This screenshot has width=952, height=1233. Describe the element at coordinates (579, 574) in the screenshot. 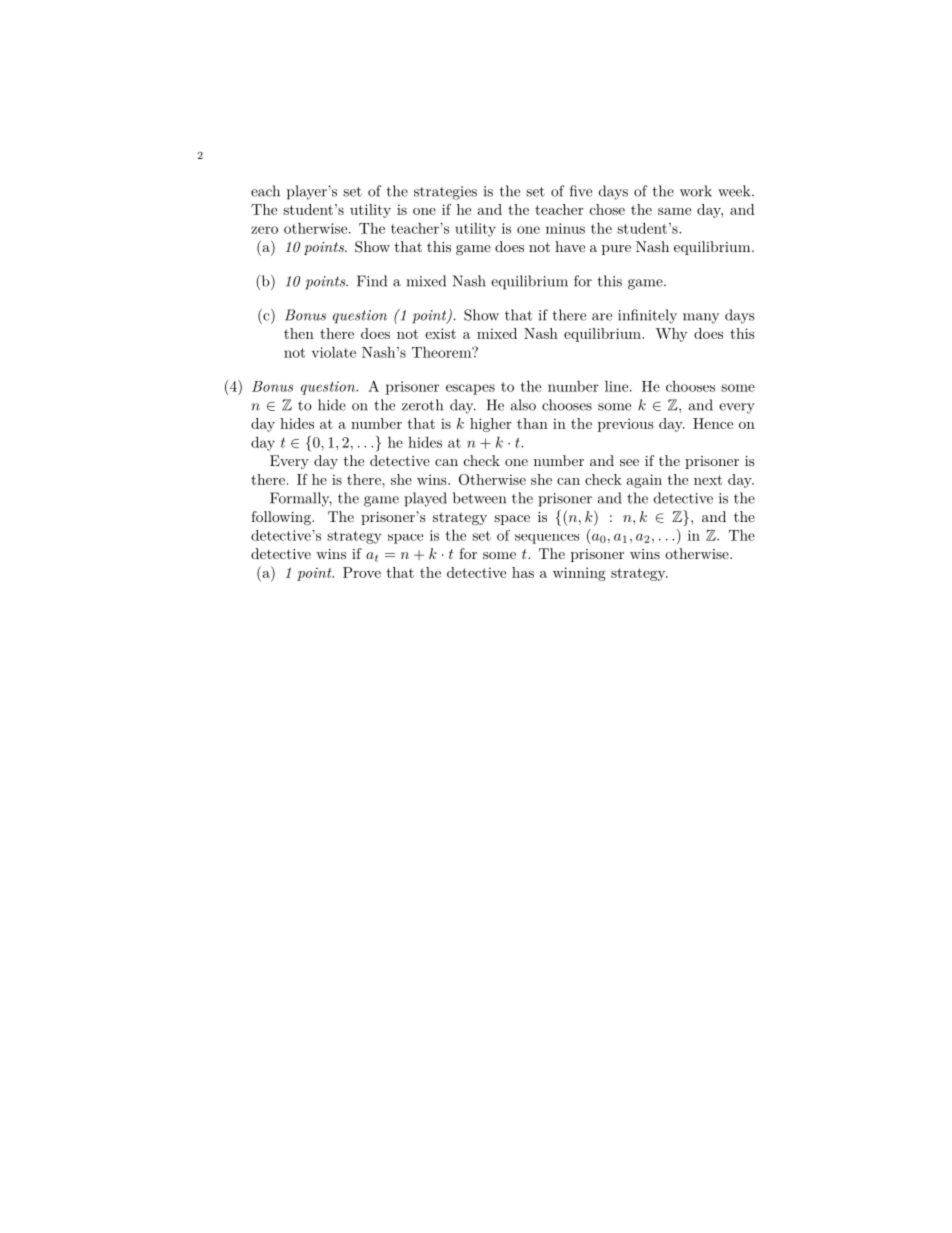

I see `winning` at that location.
